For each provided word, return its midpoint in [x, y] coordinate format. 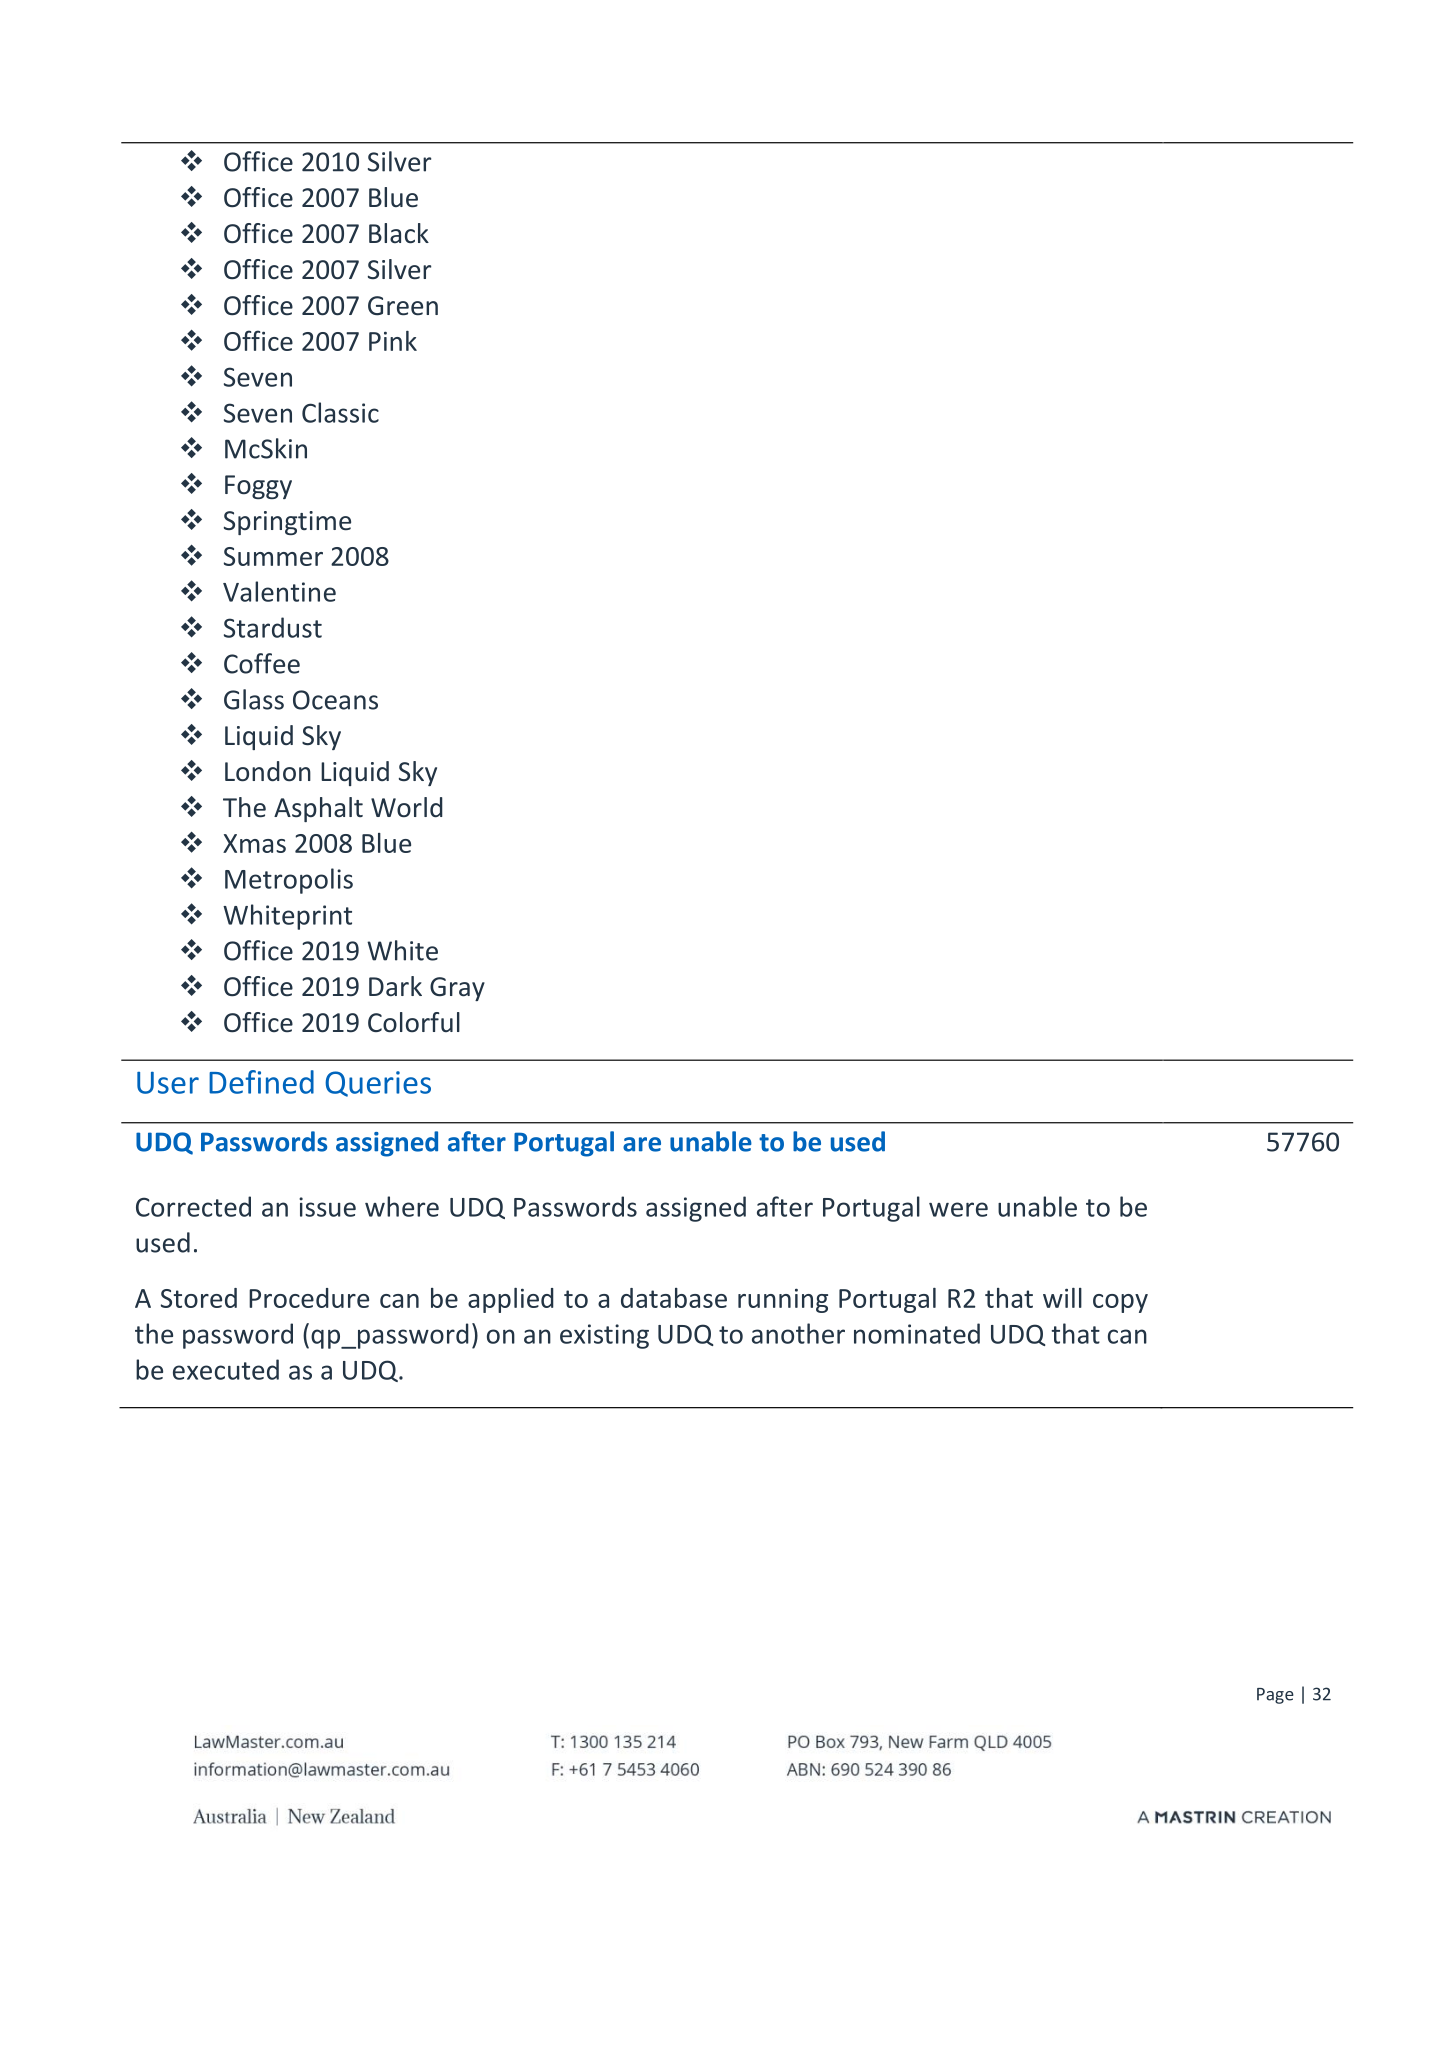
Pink [393, 341]
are [642, 1144]
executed [226, 1369]
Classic [340, 412]
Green [403, 306]
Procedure [309, 1298]
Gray [457, 989]
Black [399, 233]
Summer [273, 556]
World [407, 807]
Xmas [254, 843]
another [798, 1333]
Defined [261, 1082]
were [958, 1209]
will [1062, 1298]
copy [1120, 1303]
